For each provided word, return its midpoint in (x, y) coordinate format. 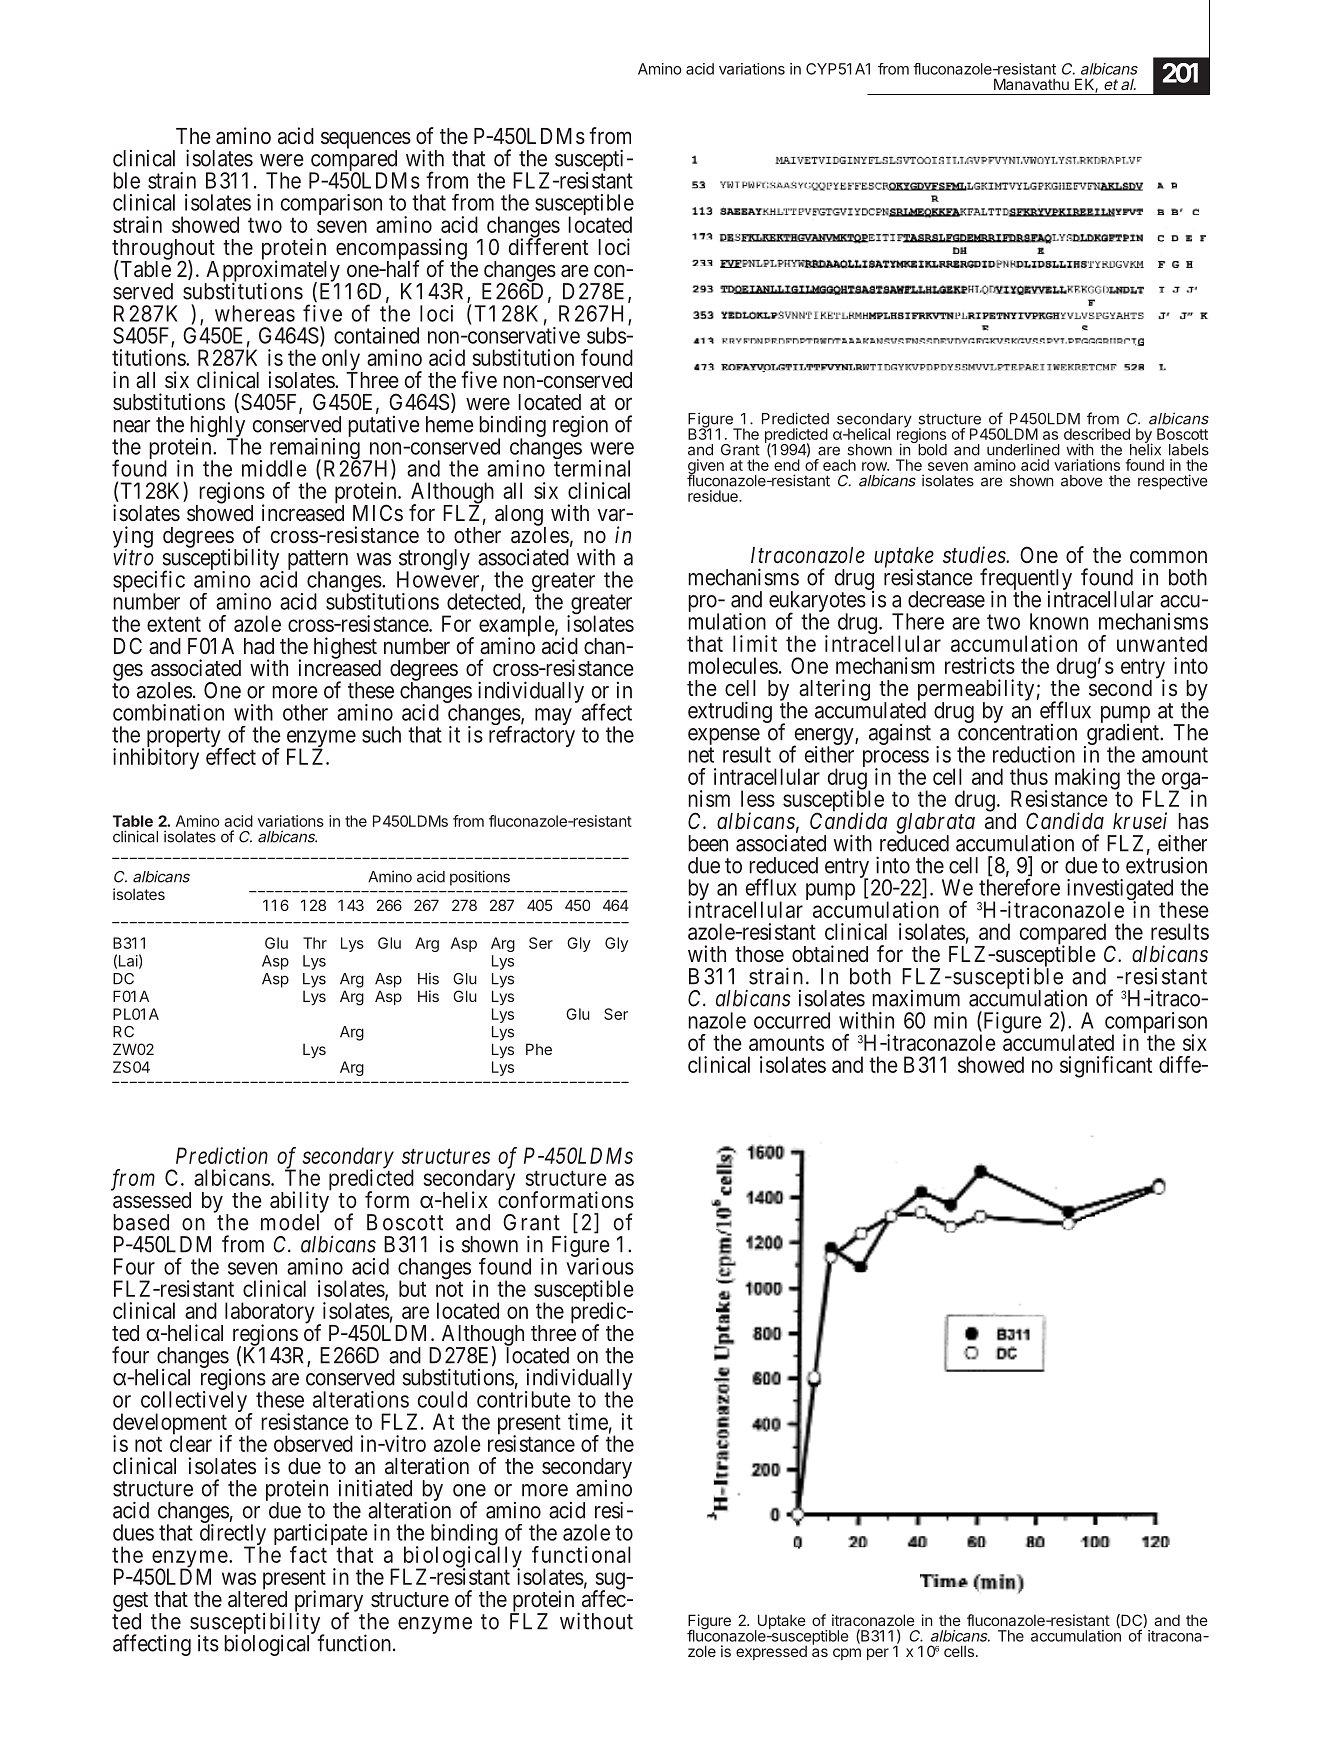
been (708, 843)
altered (257, 1598)
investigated (1120, 891)
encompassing (401, 250)
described (1097, 434)
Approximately (272, 271)
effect (231, 756)
